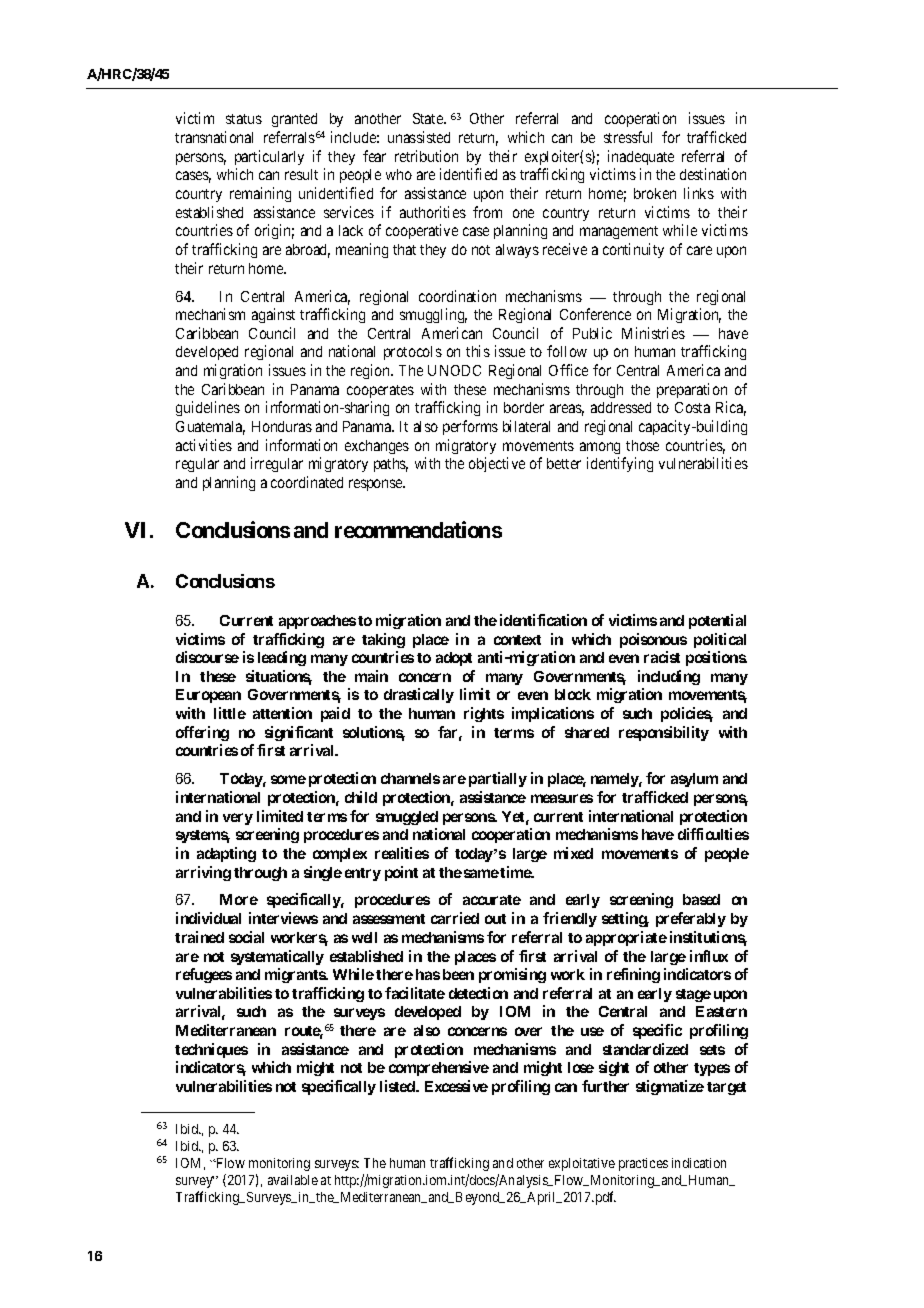 The height and width of the image is (1308, 924). What do you see at coordinates (642, 445) in the image?
I see `those` at bounding box center [642, 445].
